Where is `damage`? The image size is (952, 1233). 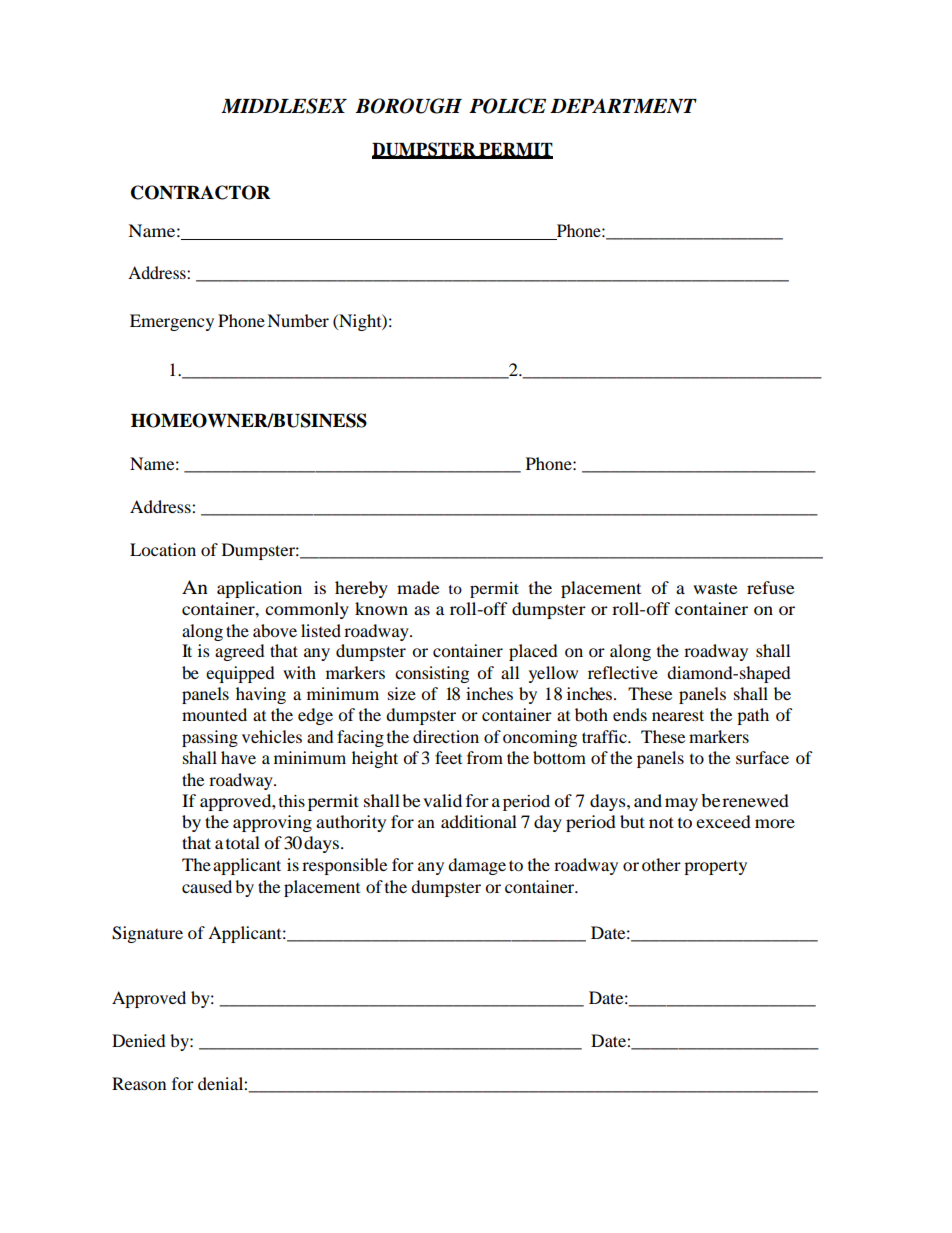 damage is located at coordinates (477, 866).
